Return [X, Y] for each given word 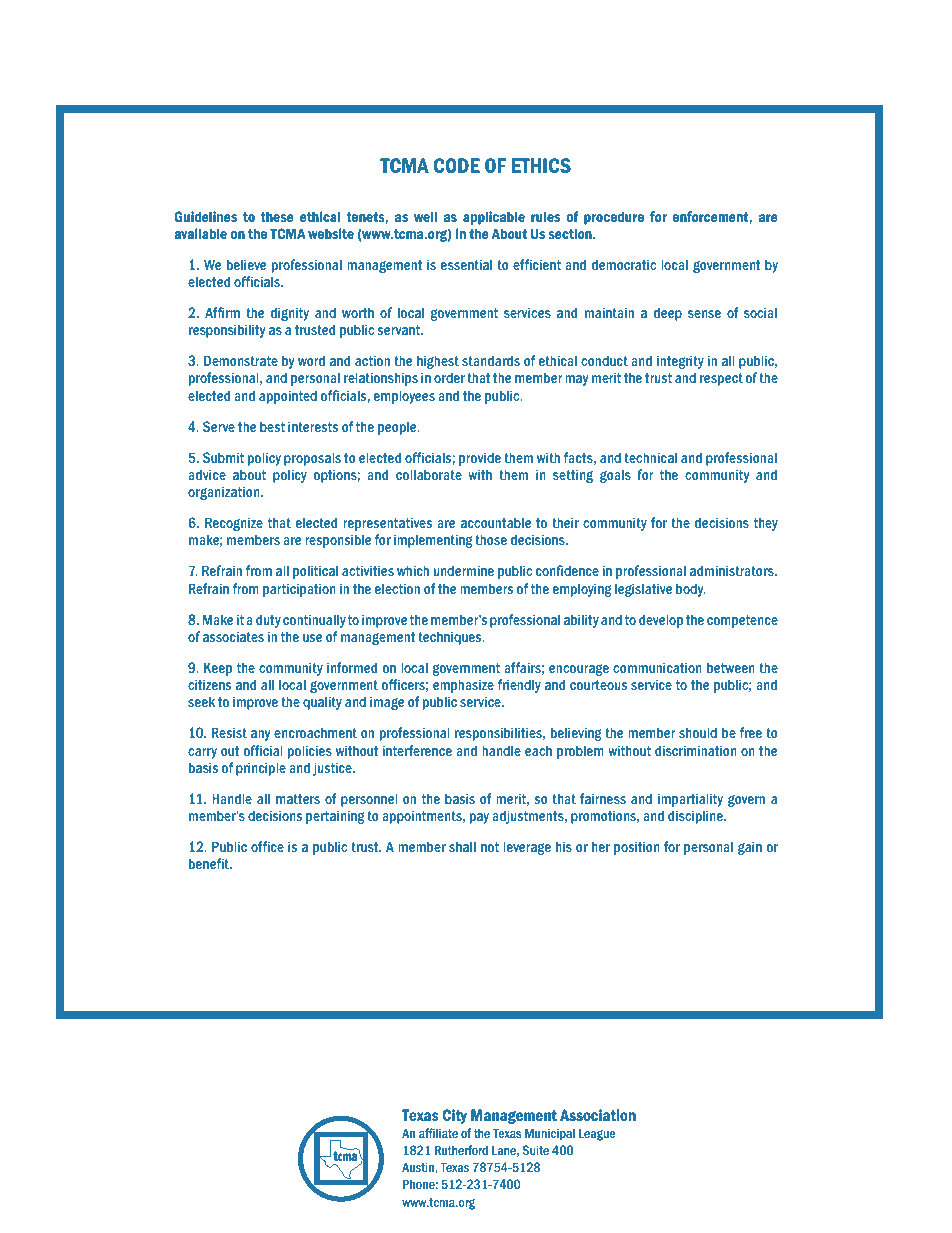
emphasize [463, 686]
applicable [494, 218]
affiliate [438, 1133]
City [454, 1116]
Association [598, 1115]
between [731, 667]
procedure [614, 218]
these [277, 216]
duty [268, 621]
